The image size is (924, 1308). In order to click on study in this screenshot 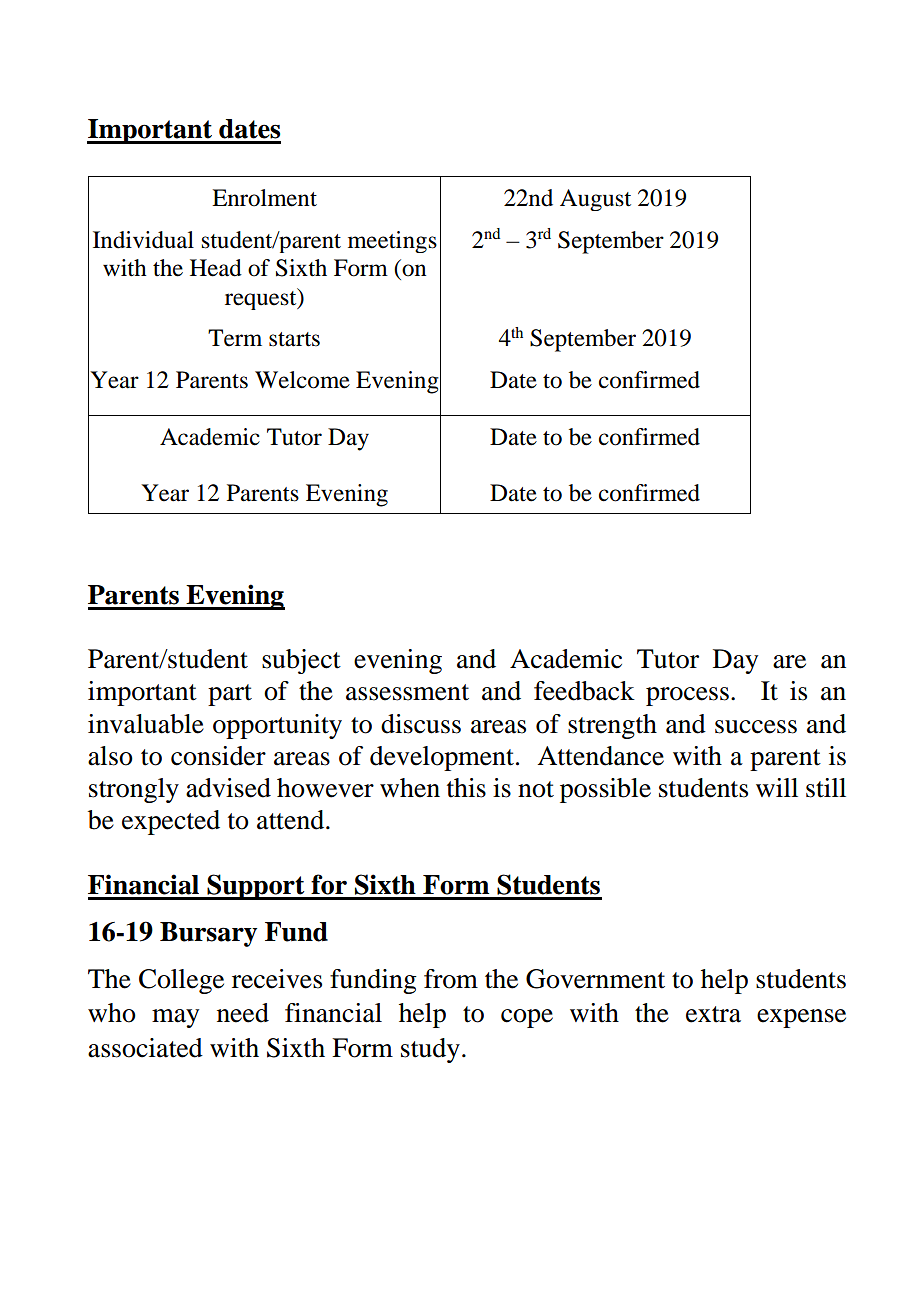, I will do `click(430, 1050)`.
